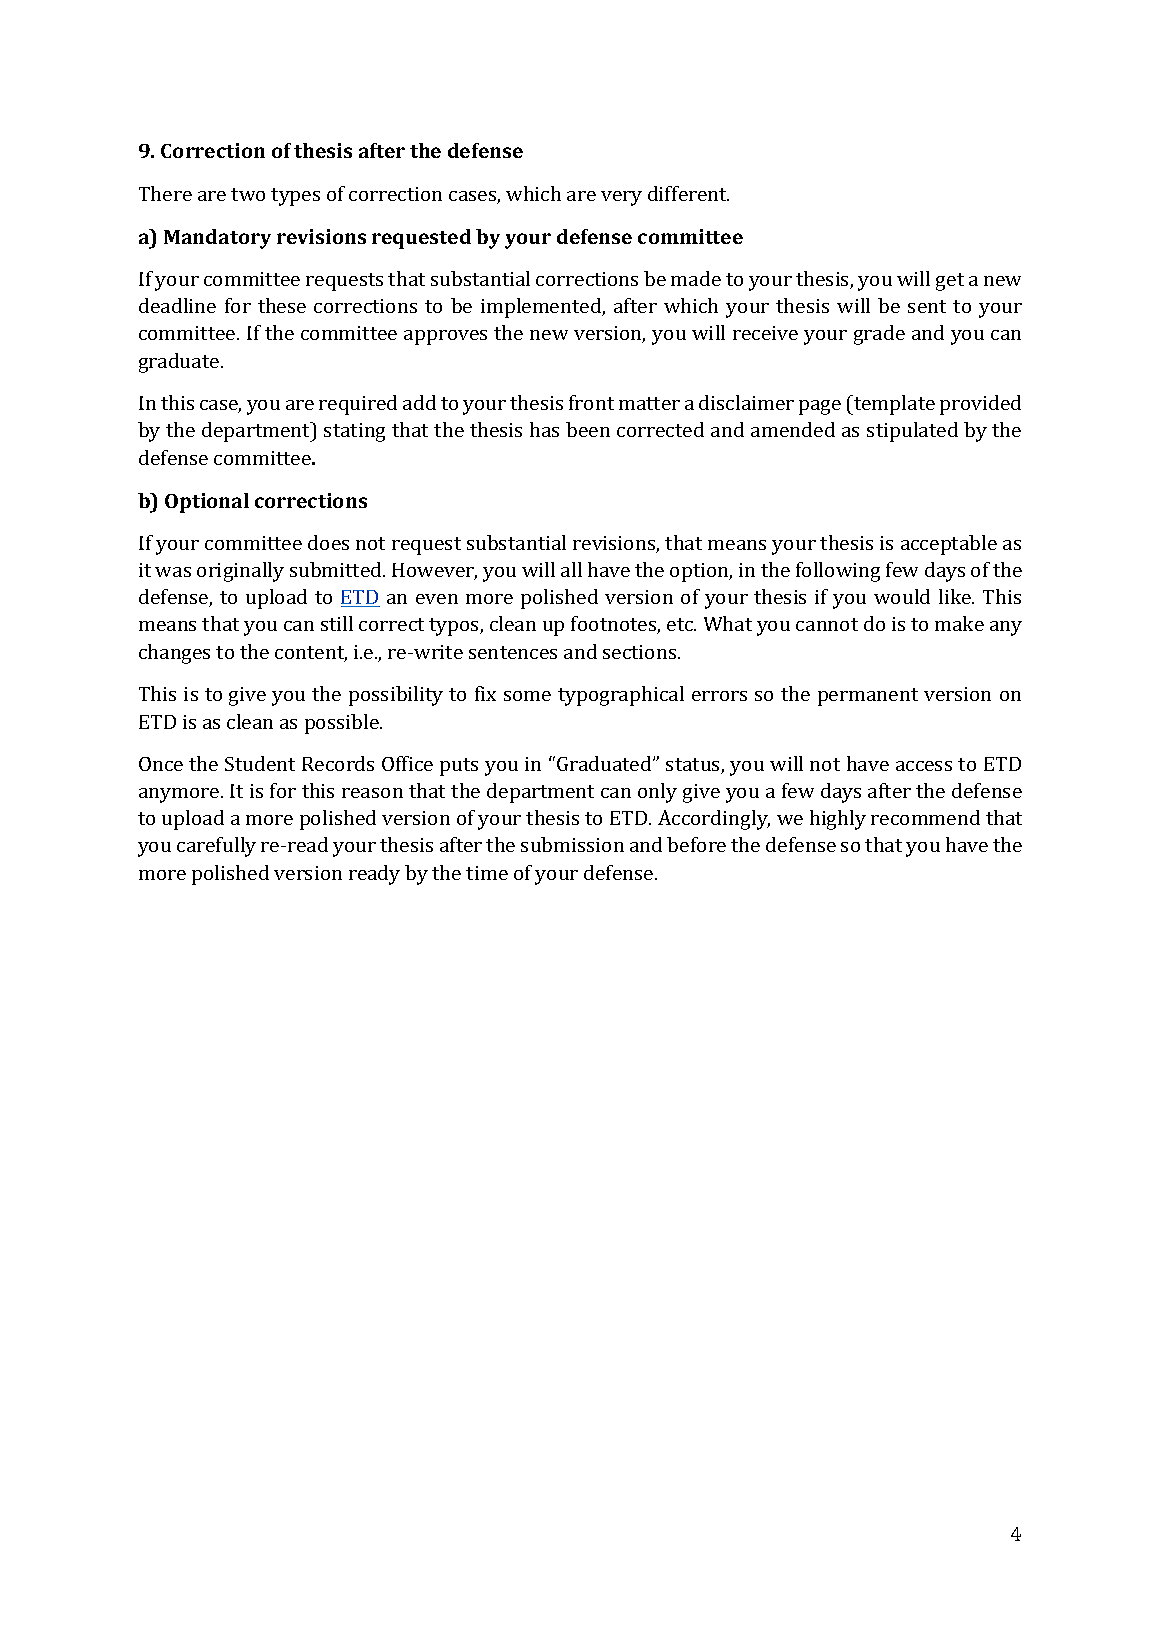 Image resolution: width=1161 pixels, height=1641 pixels. I want to click on very, so click(621, 198).
